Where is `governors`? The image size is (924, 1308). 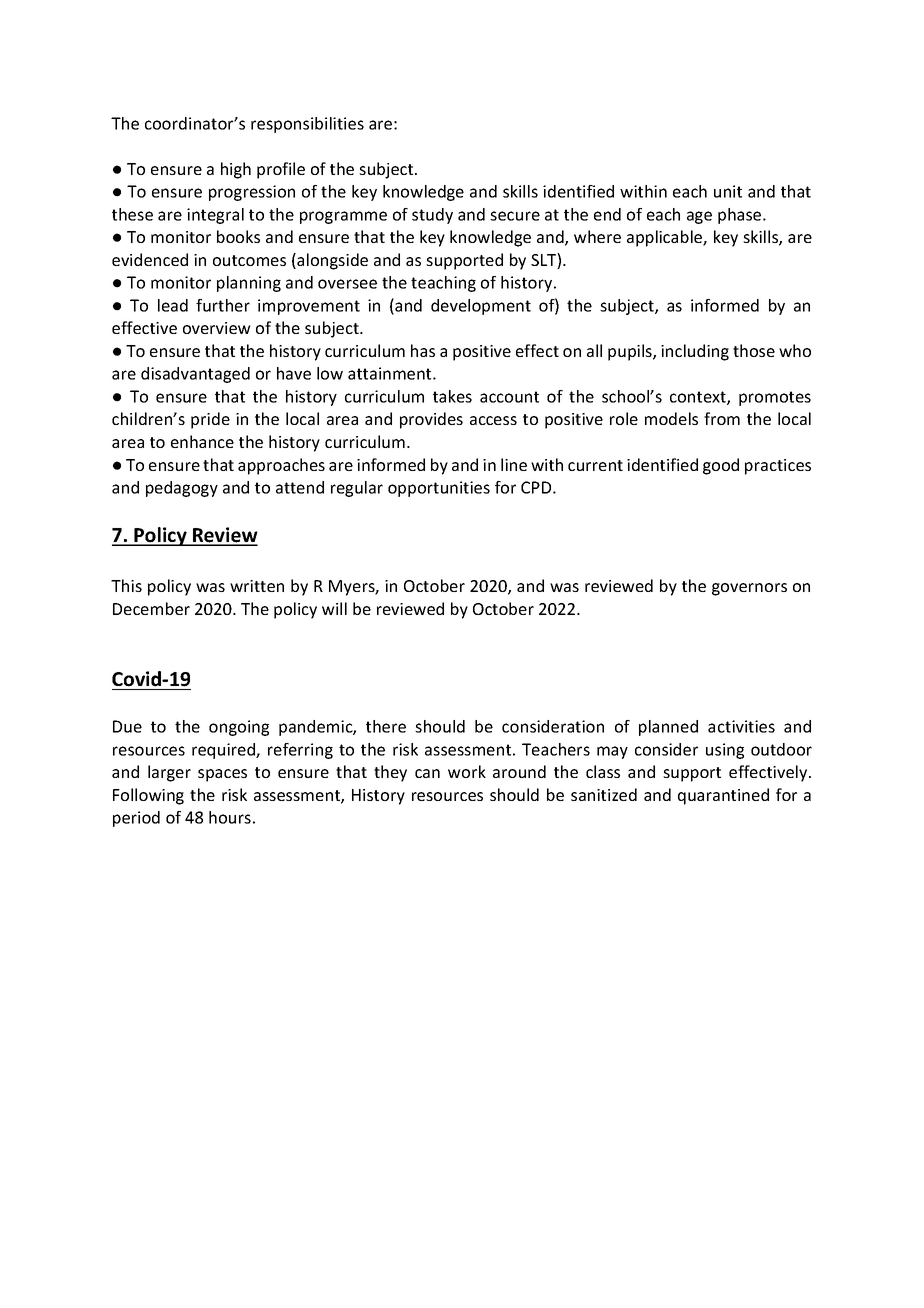
governors is located at coordinates (749, 589).
